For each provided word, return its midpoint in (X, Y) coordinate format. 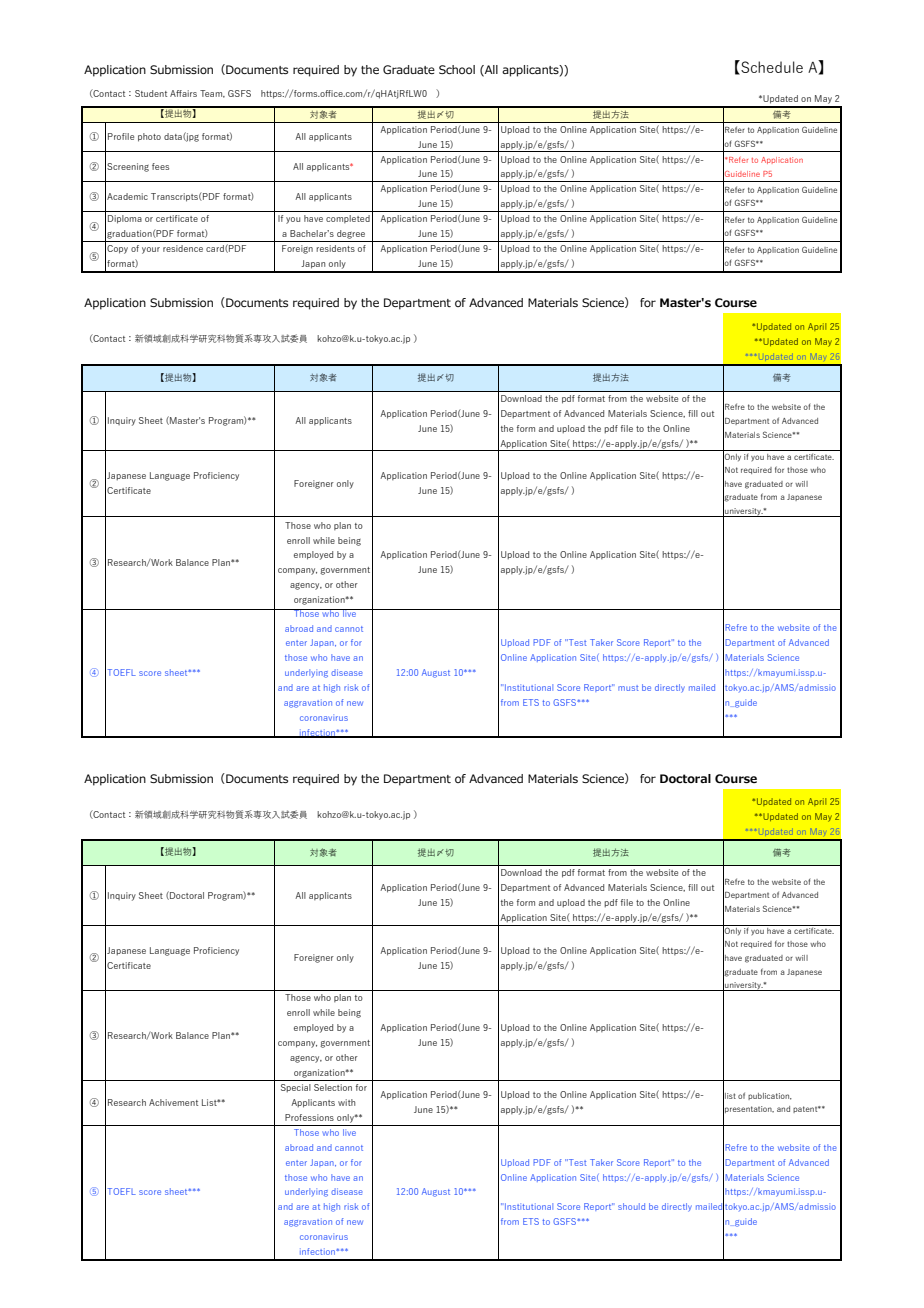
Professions (309, 1117)
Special (296, 1088)
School (457, 69)
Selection (333, 1087)
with (346, 1102)
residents (335, 248)
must (628, 688)
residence (183, 248)
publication (770, 1096)
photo (149, 137)
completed (348, 219)
